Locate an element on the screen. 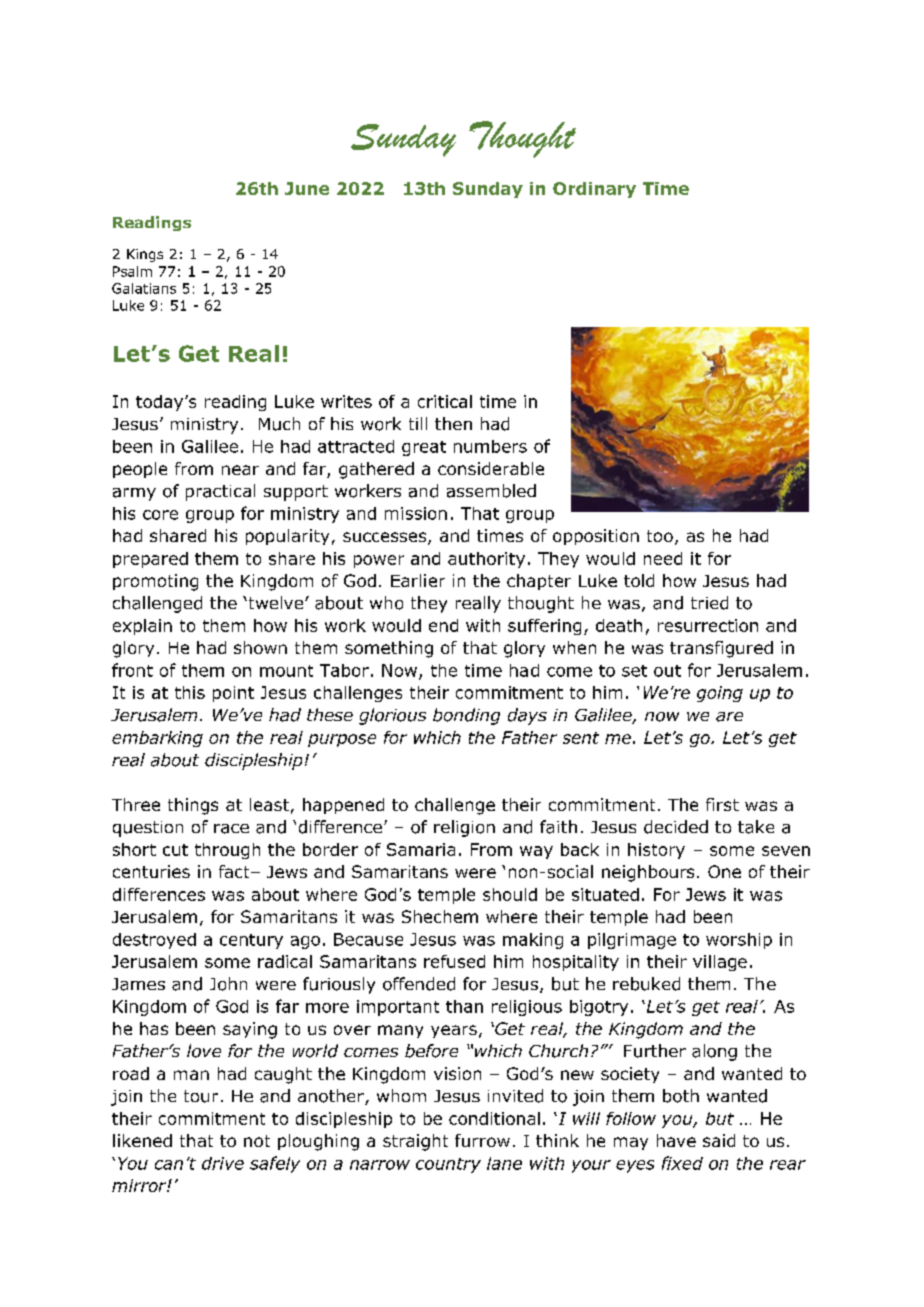 Image resolution: width=924 pixels, height=1307 pixels. drive is located at coordinates (223, 1163).
